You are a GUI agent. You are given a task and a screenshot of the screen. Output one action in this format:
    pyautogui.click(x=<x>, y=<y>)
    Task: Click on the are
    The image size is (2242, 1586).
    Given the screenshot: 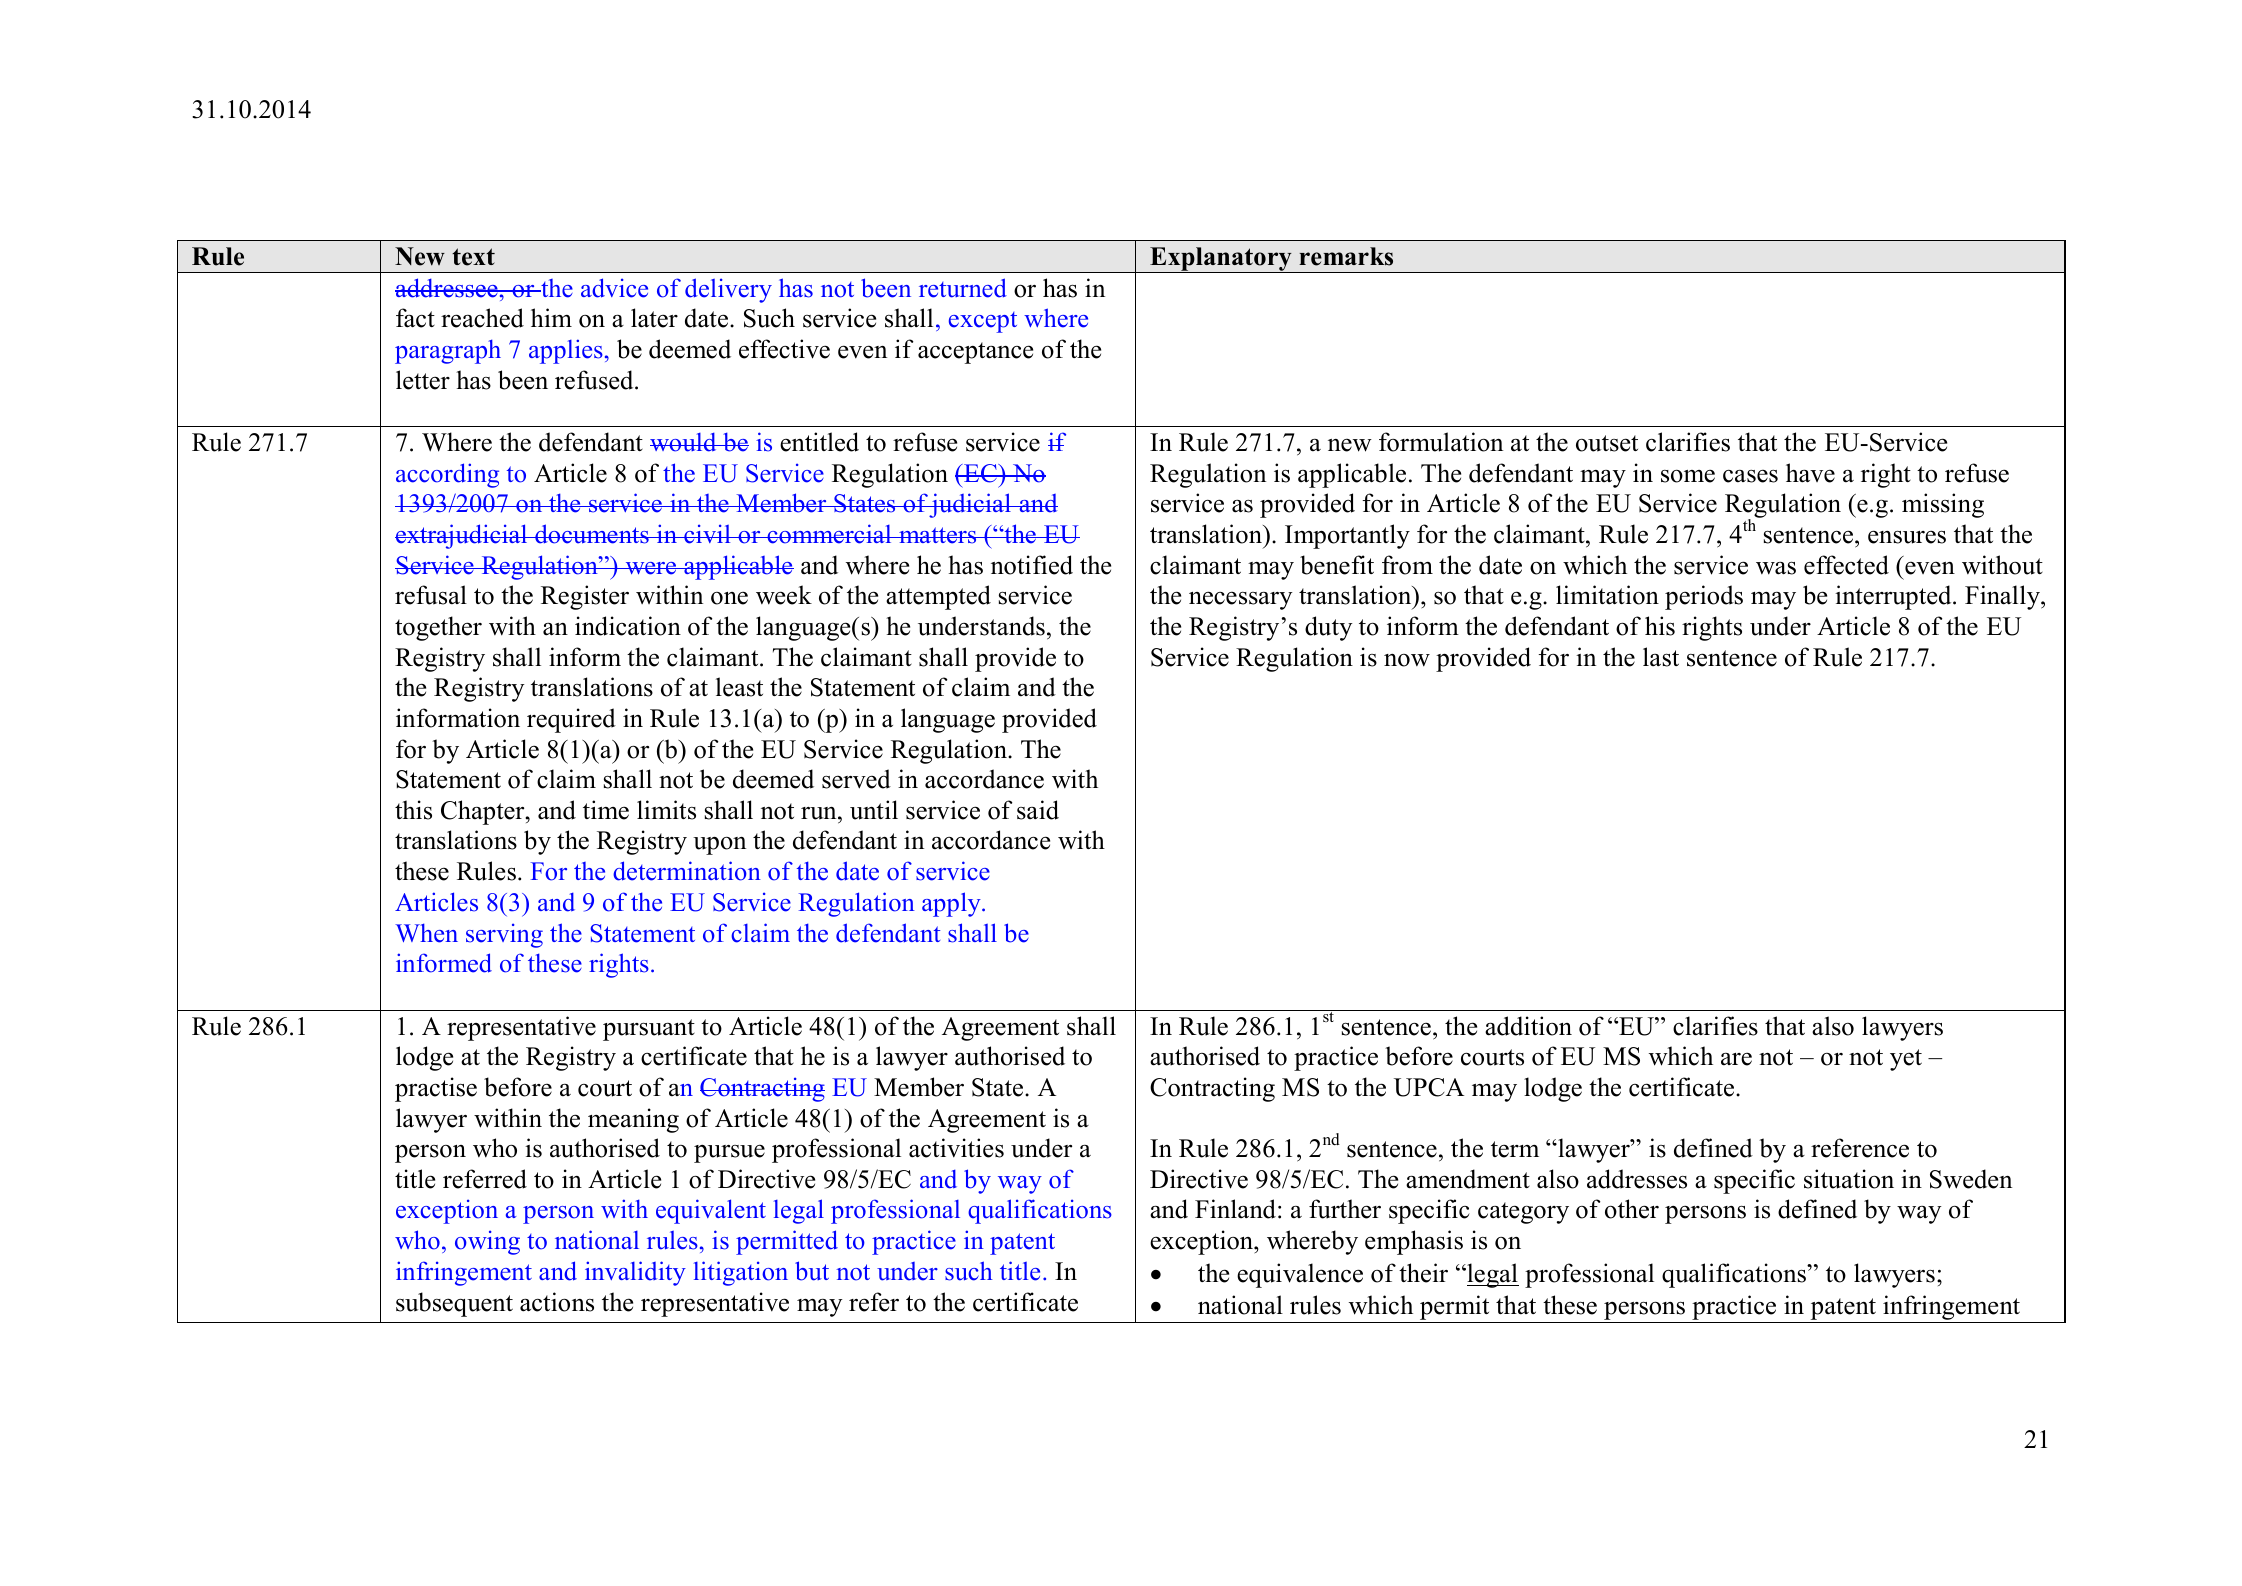 What is the action you would take?
    pyautogui.click(x=1736, y=1059)
